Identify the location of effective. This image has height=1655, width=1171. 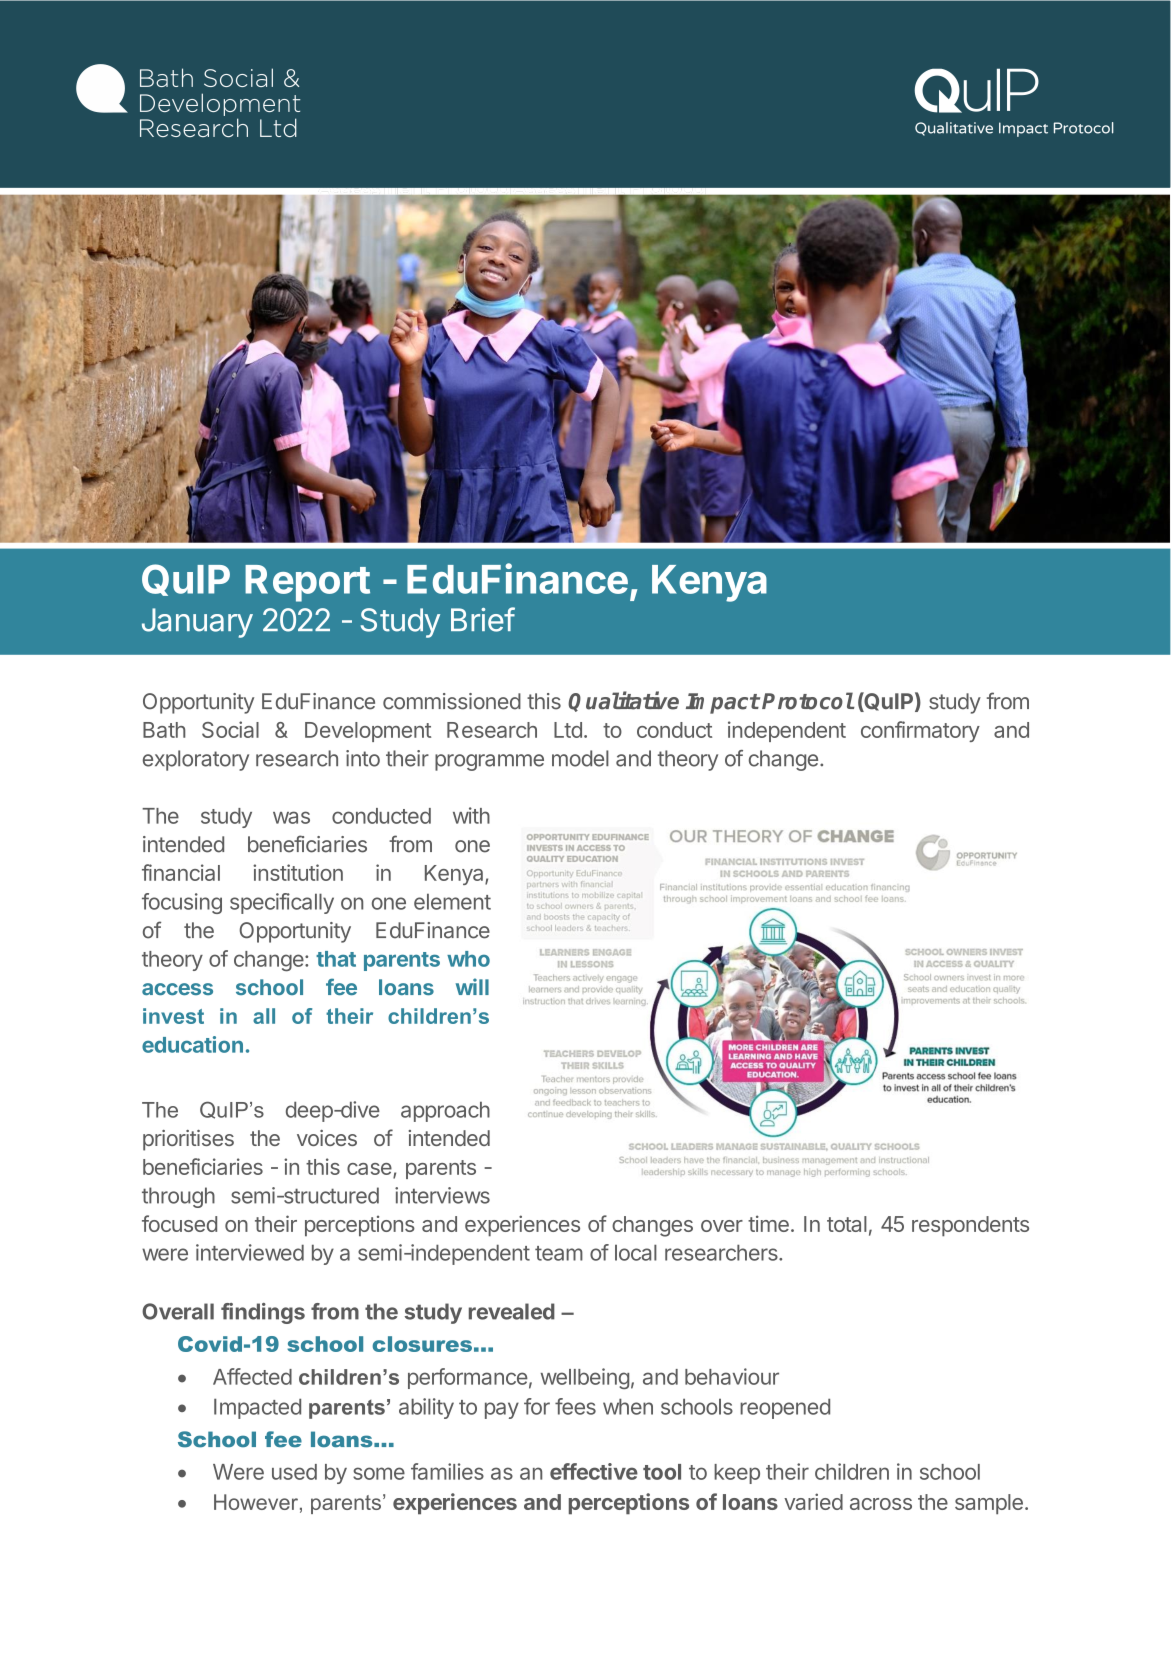
(594, 1471).
